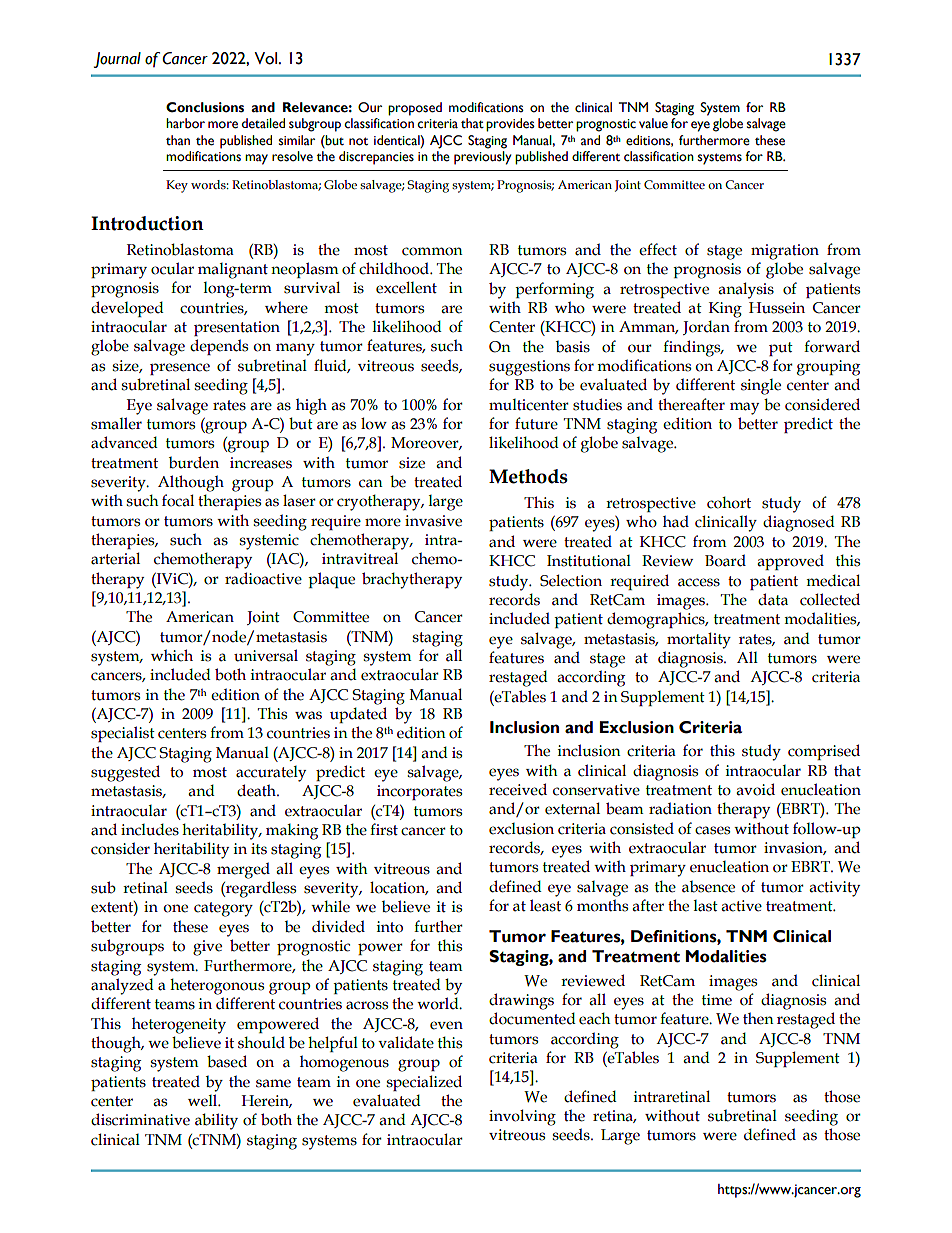 The height and width of the screenshot is (1233, 952). I want to click on then, so click(758, 1018).
